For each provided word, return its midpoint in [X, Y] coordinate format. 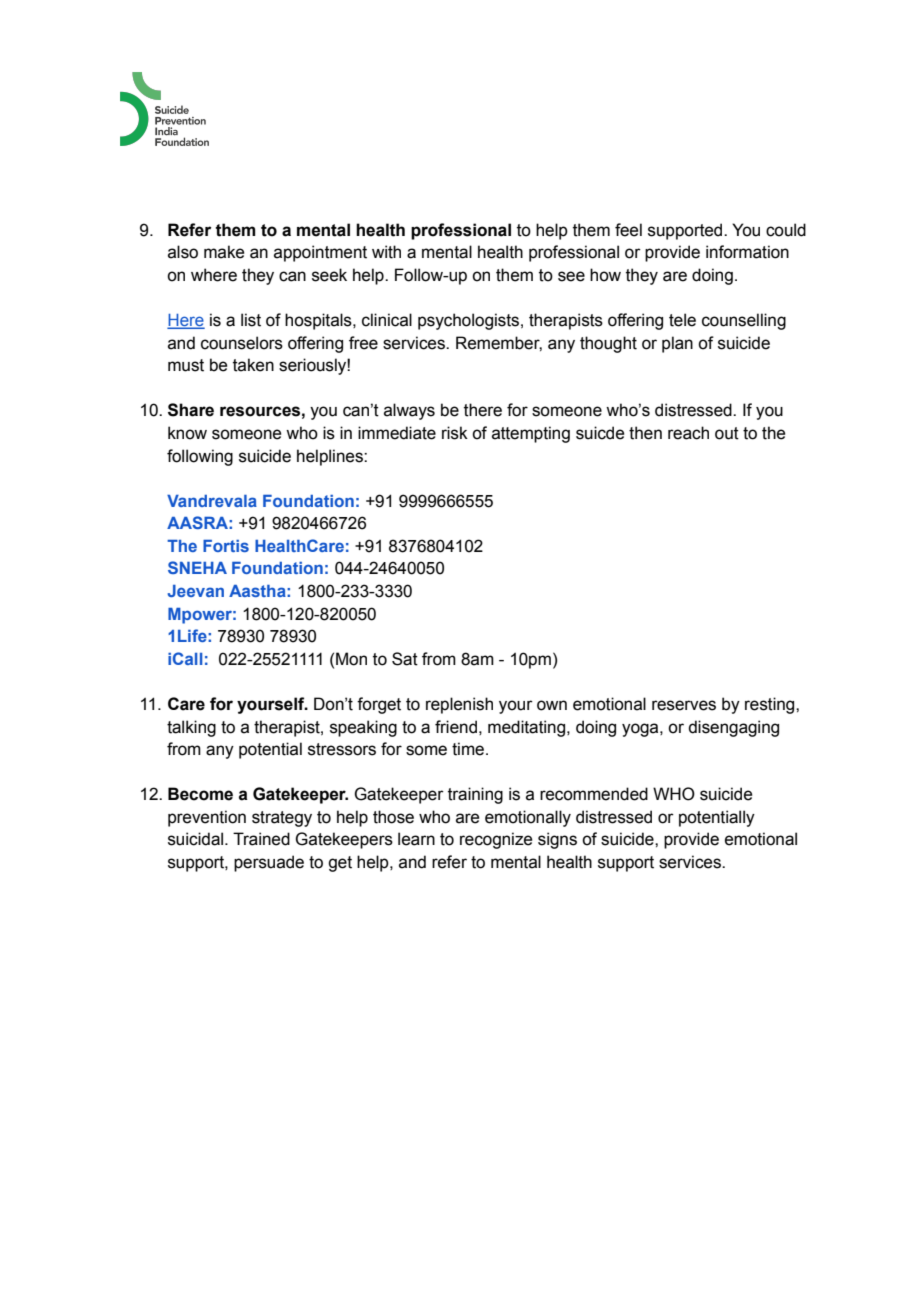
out [727, 433]
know [187, 433]
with [386, 252]
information [747, 252]
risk [455, 433]
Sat [405, 659]
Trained [261, 839]
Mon [351, 659]
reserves [684, 705]
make [224, 252]
